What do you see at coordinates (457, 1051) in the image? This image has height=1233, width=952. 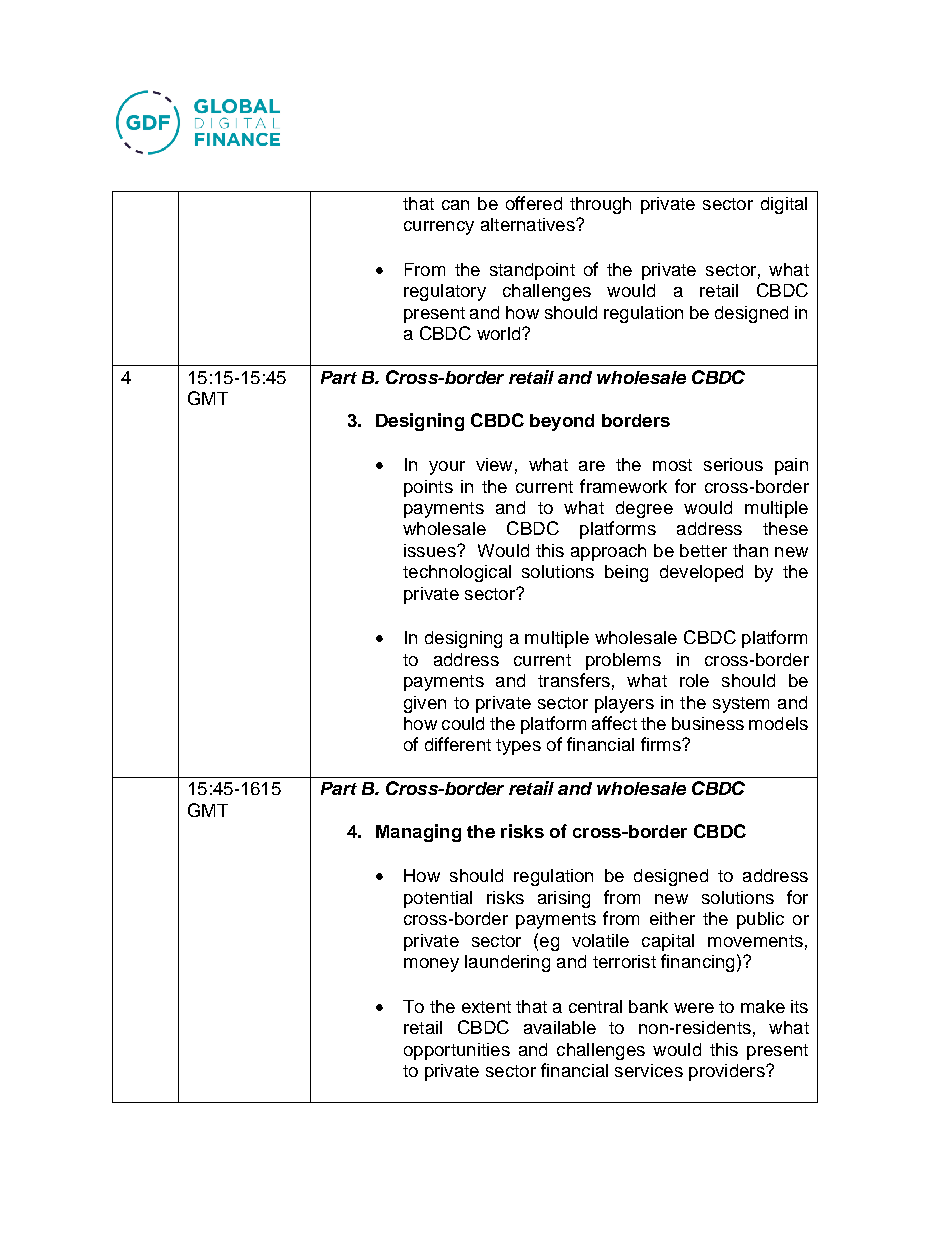 I see `opportunities` at bounding box center [457, 1051].
